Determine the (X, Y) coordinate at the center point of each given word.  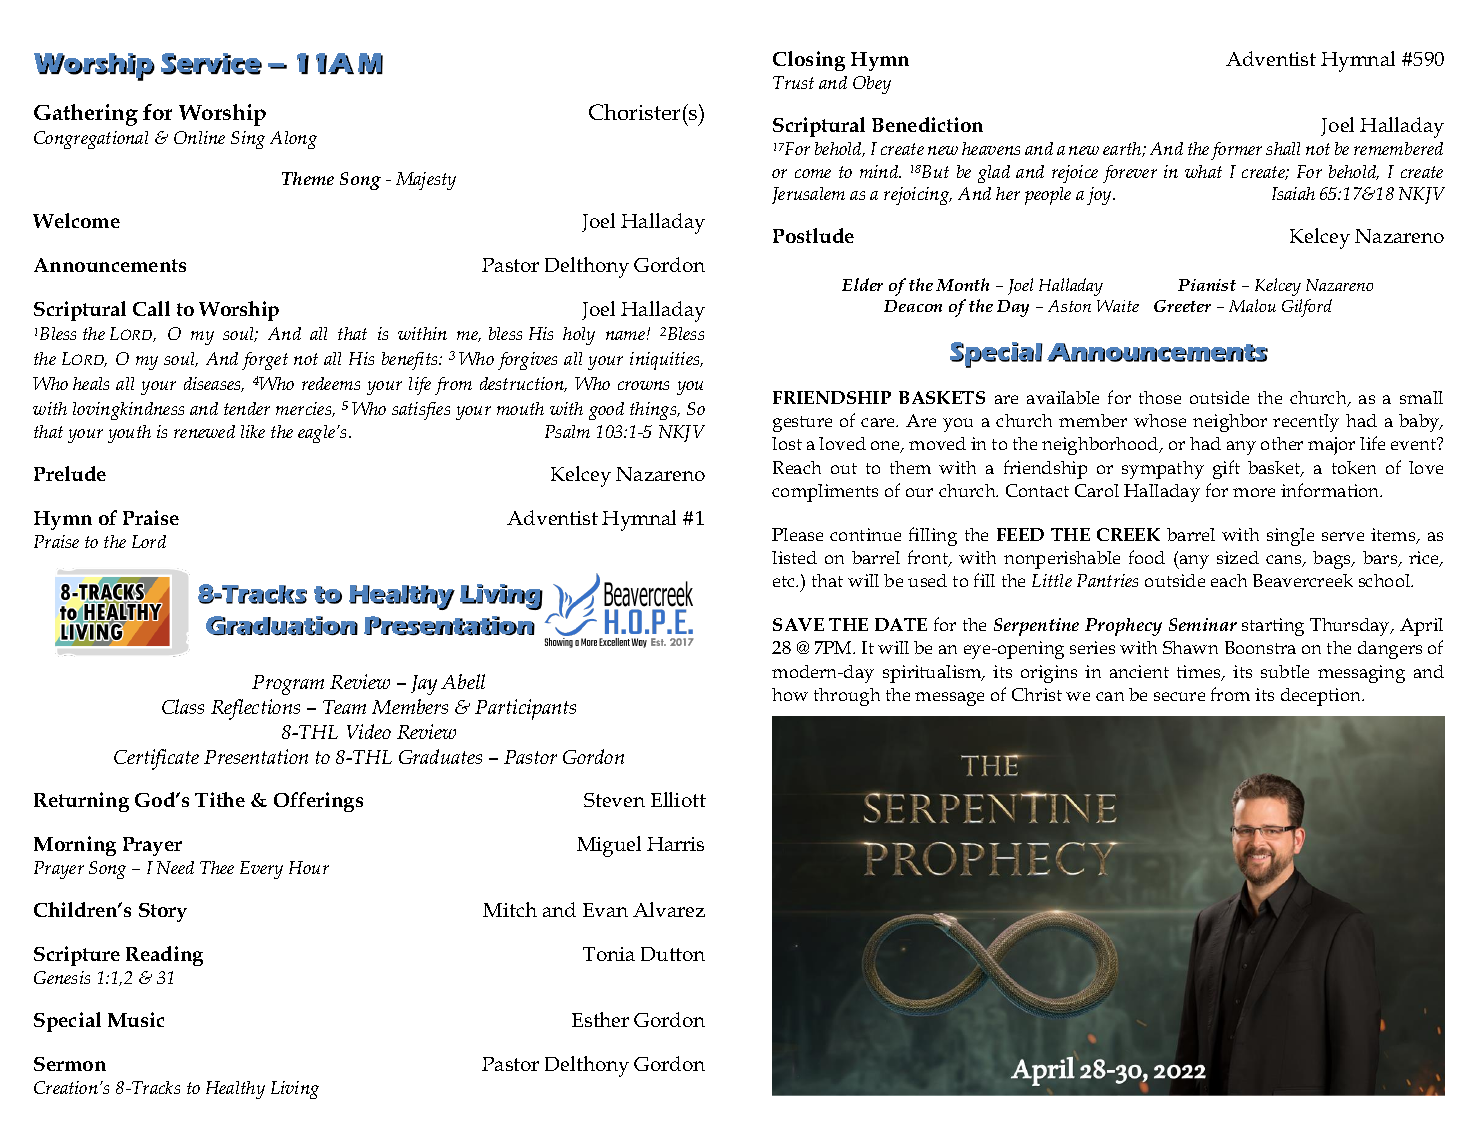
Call (151, 308)
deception (1322, 697)
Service (211, 64)
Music (136, 1019)
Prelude (70, 473)
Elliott (678, 799)
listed (794, 557)
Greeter (1182, 306)
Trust (793, 82)
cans (1285, 561)
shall (1283, 148)
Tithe (220, 799)
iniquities (666, 361)
